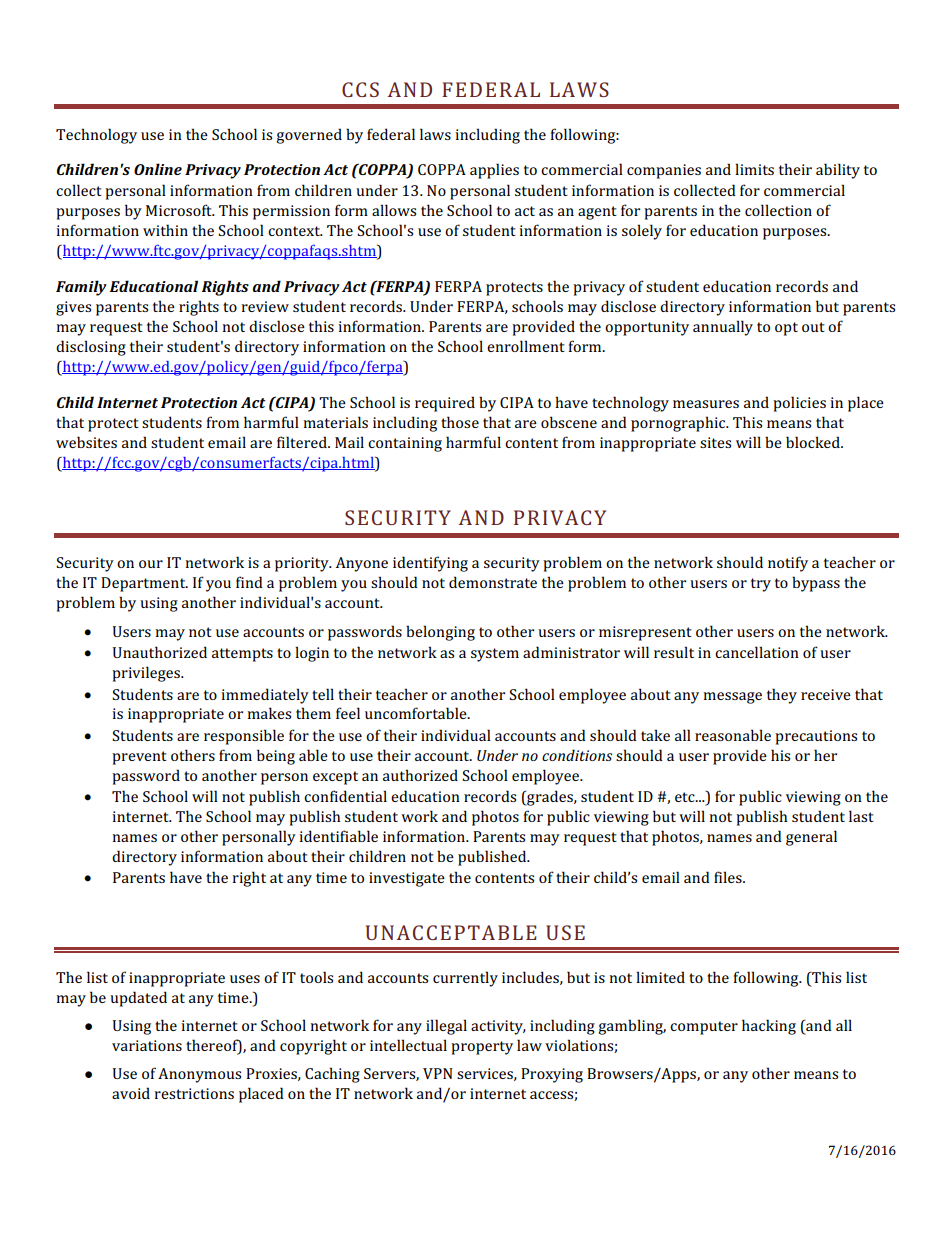  Describe the element at coordinates (754, 169) in the screenshot. I see `limits` at that location.
